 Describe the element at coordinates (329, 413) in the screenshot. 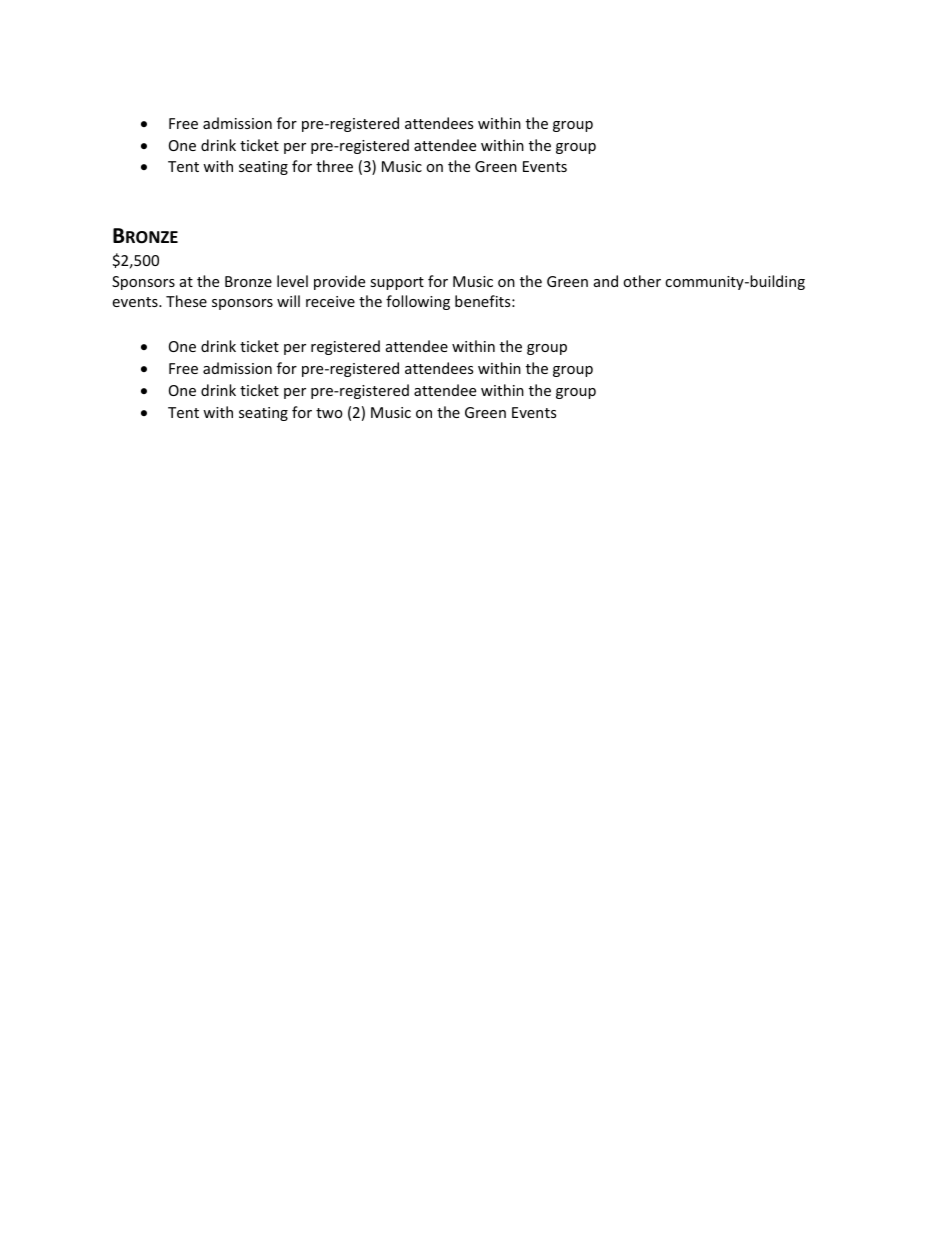

I see `two` at that location.
